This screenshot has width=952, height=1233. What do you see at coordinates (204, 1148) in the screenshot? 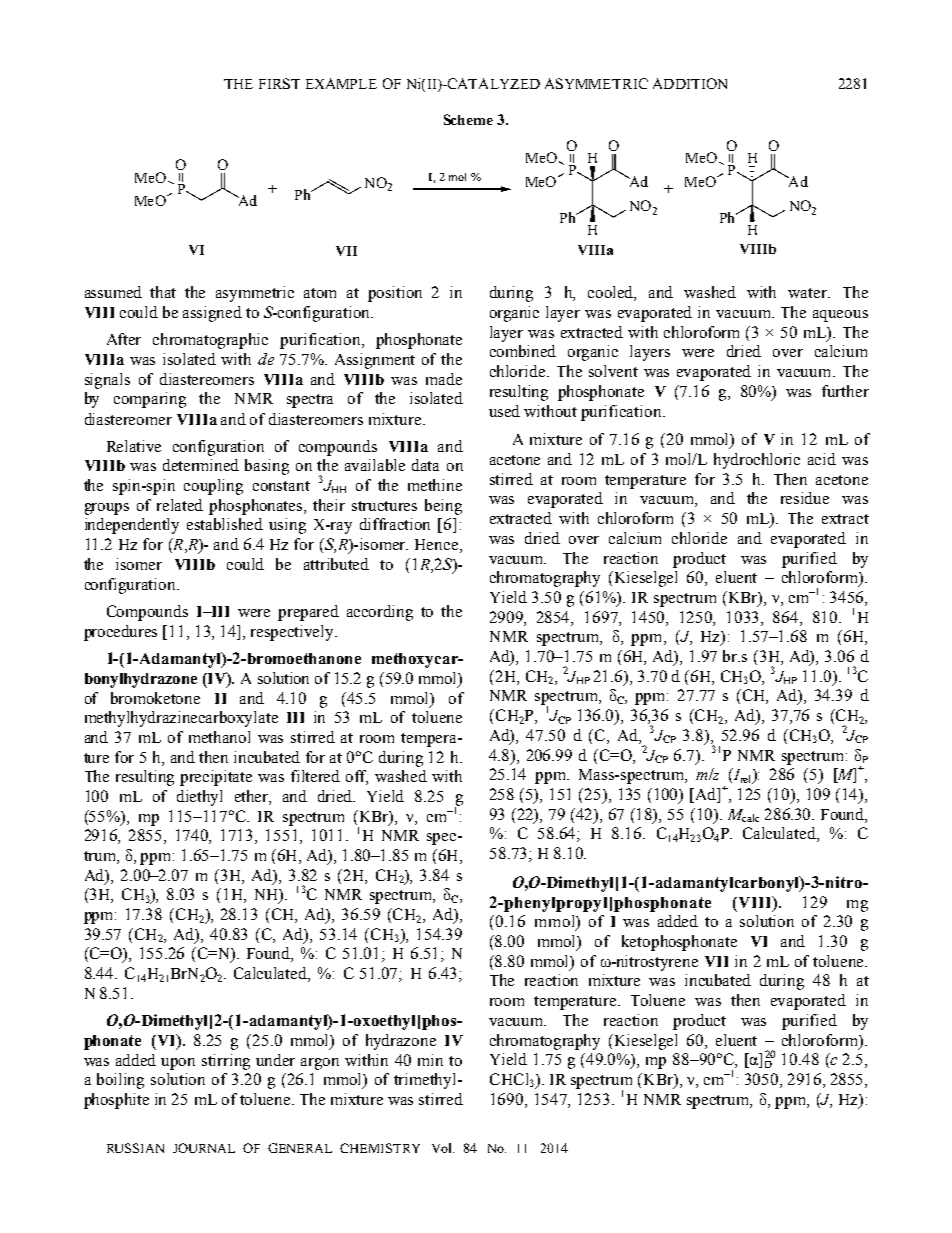
I see `JOURNAL` at bounding box center [204, 1148].
